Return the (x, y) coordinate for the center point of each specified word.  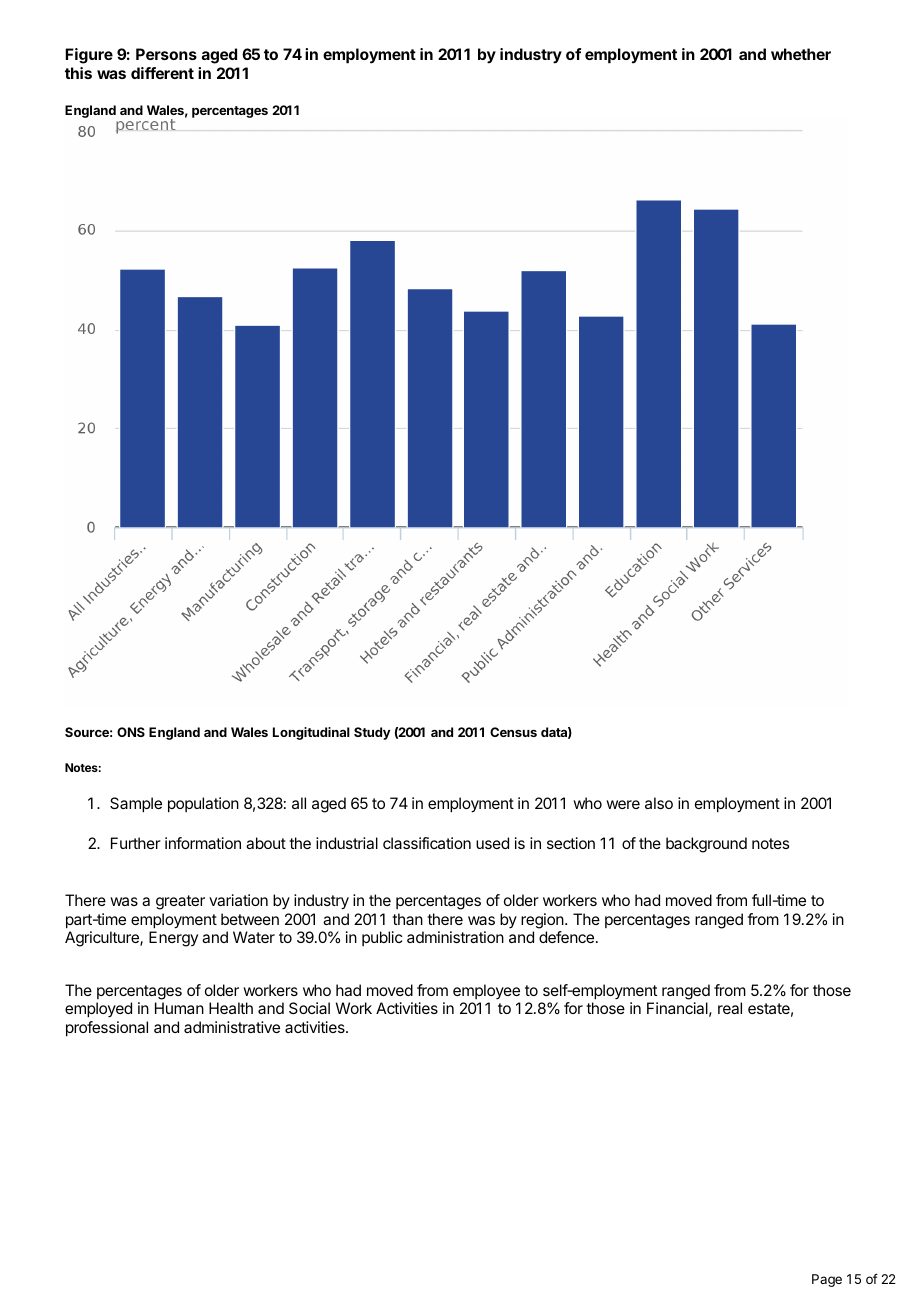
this (78, 73)
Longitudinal (311, 733)
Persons (166, 54)
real (730, 1008)
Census (513, 732)
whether (801, 54)
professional (107, 1029)
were (623, 804)
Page (827, 1280)
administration (455, 937)
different (162, 73)
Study (372, 733)
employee (486, 991)
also (659, 803)
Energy (173, 939)
